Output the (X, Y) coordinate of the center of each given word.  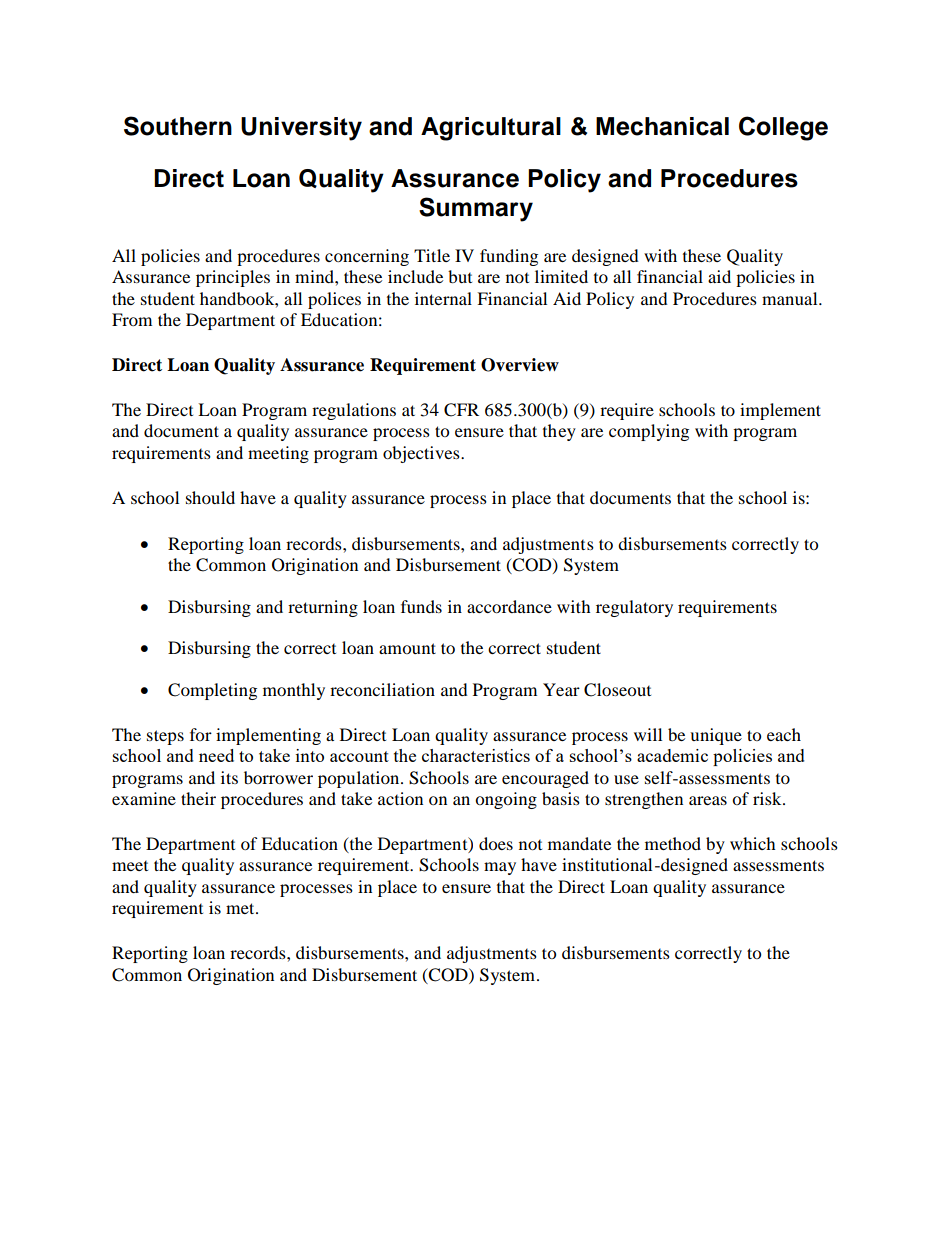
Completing (212, 691)
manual (791, 298)
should (210, 497)
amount (407, 648)
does (496, 843)
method (673, 843)
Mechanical (662, 126)
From (132, 319)
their (198, 798)
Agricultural (491, 129)
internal (443, 298)
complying (649, 432)
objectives (422, 454)
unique (716, 736)
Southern (178, 126)
